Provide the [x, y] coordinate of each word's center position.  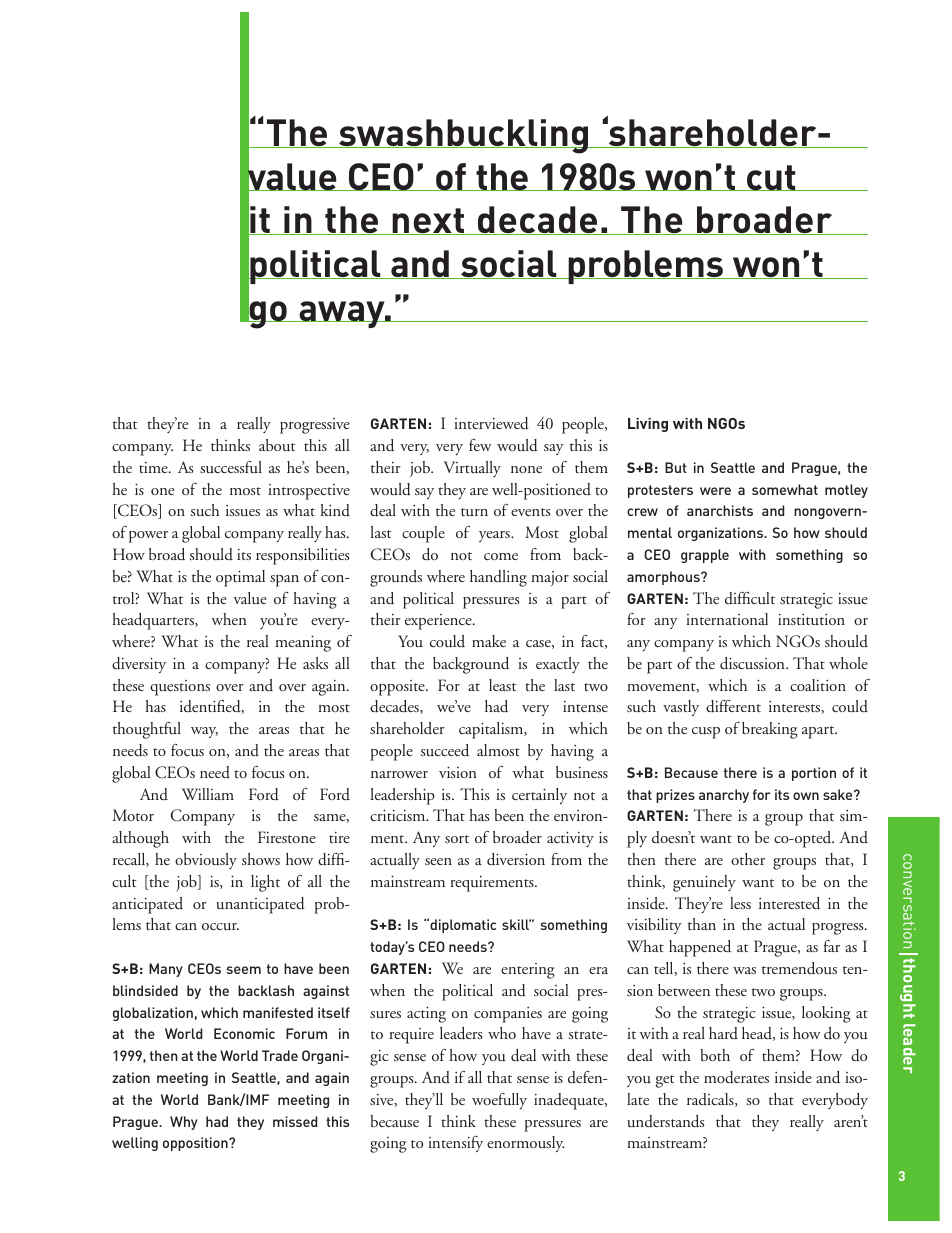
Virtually [472, 469]
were [715, 491]
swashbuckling [464, 136]
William [208, 794]
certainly [539, 796]
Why [184, 1123]
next [428, 221]
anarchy [724, 796]
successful [231, 467]
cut [771, 178]
